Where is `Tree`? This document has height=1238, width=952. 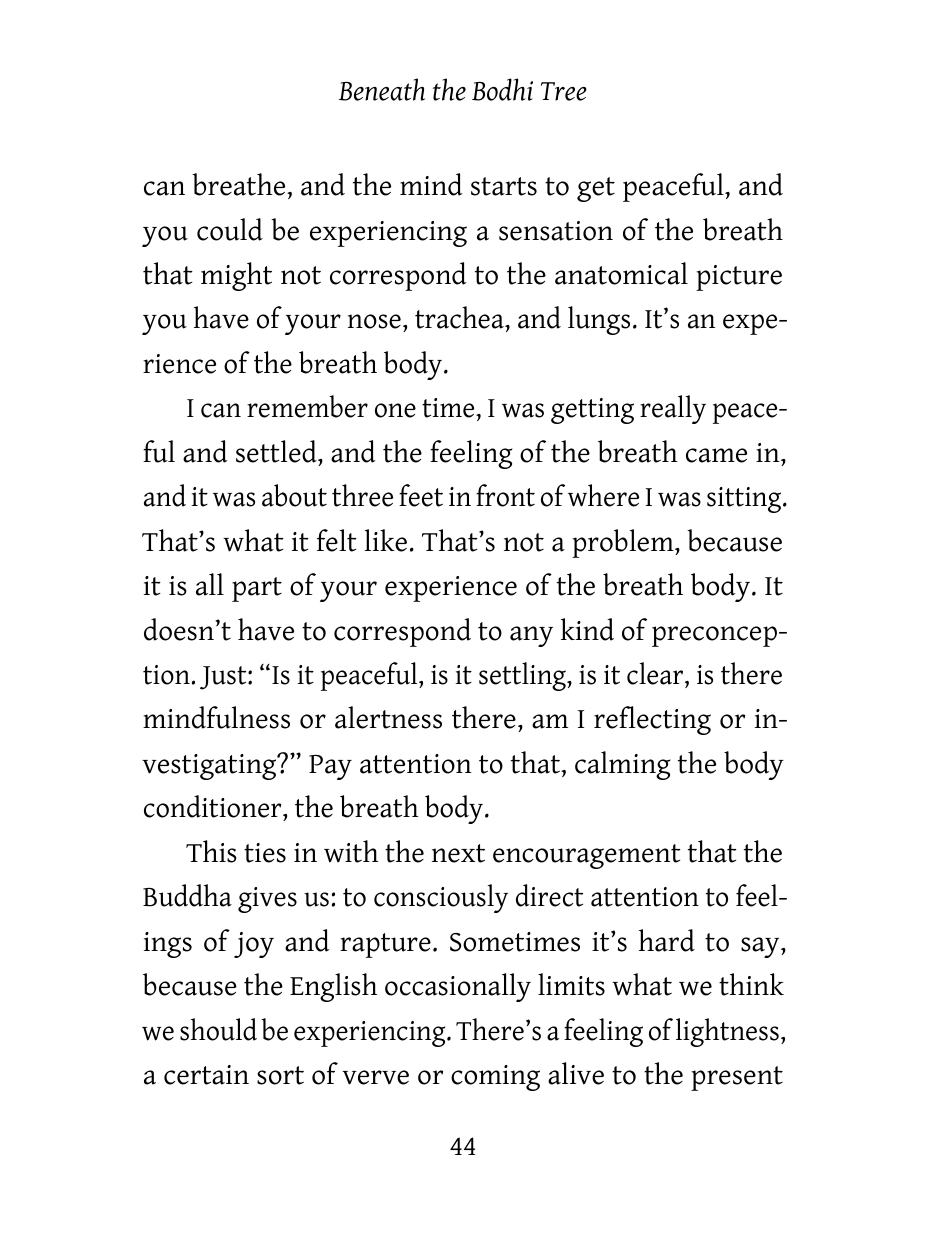 Tree is located at coordinates (564, 91).
